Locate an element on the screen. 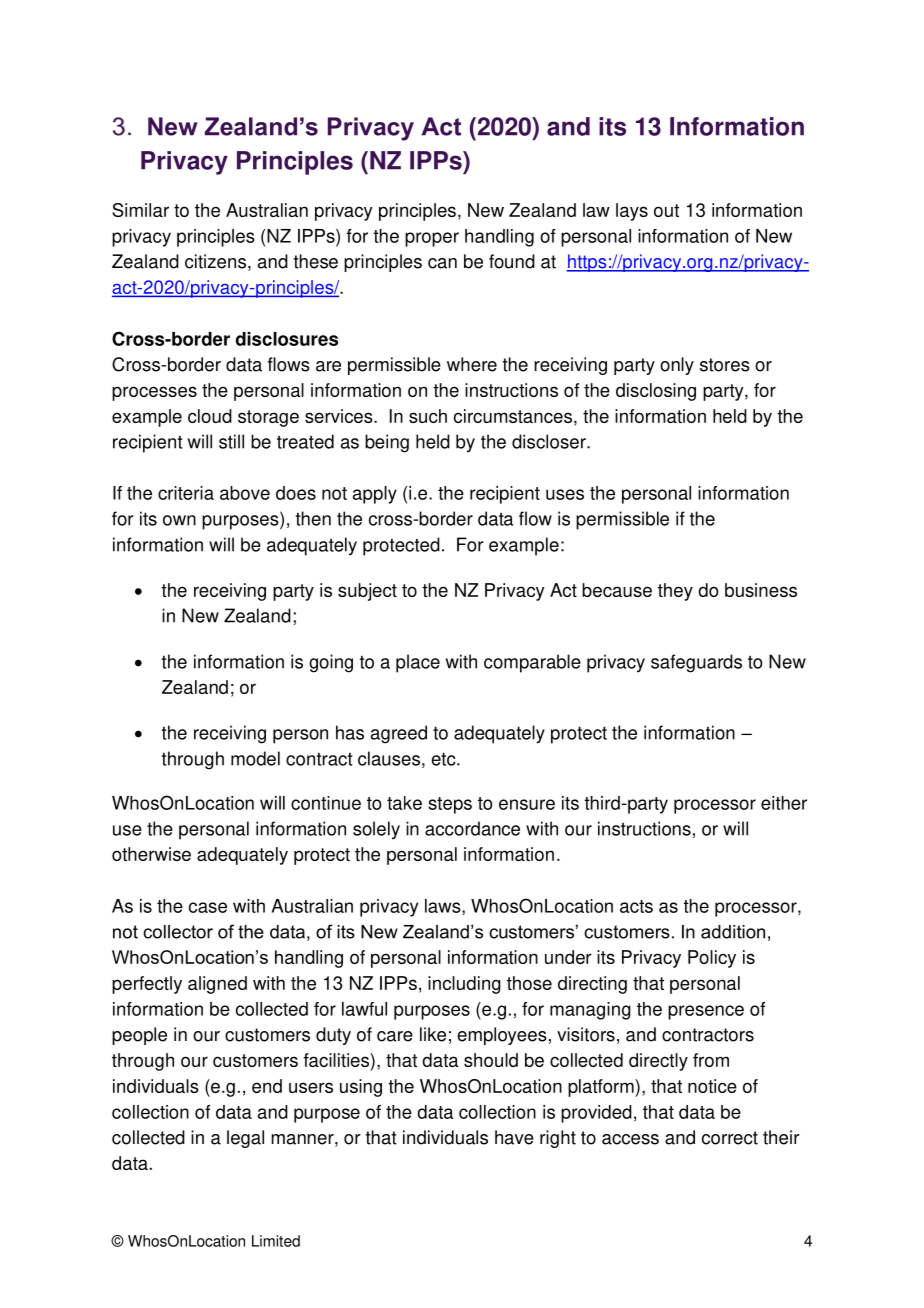  safeguards is located at coordinates (696, 663).
